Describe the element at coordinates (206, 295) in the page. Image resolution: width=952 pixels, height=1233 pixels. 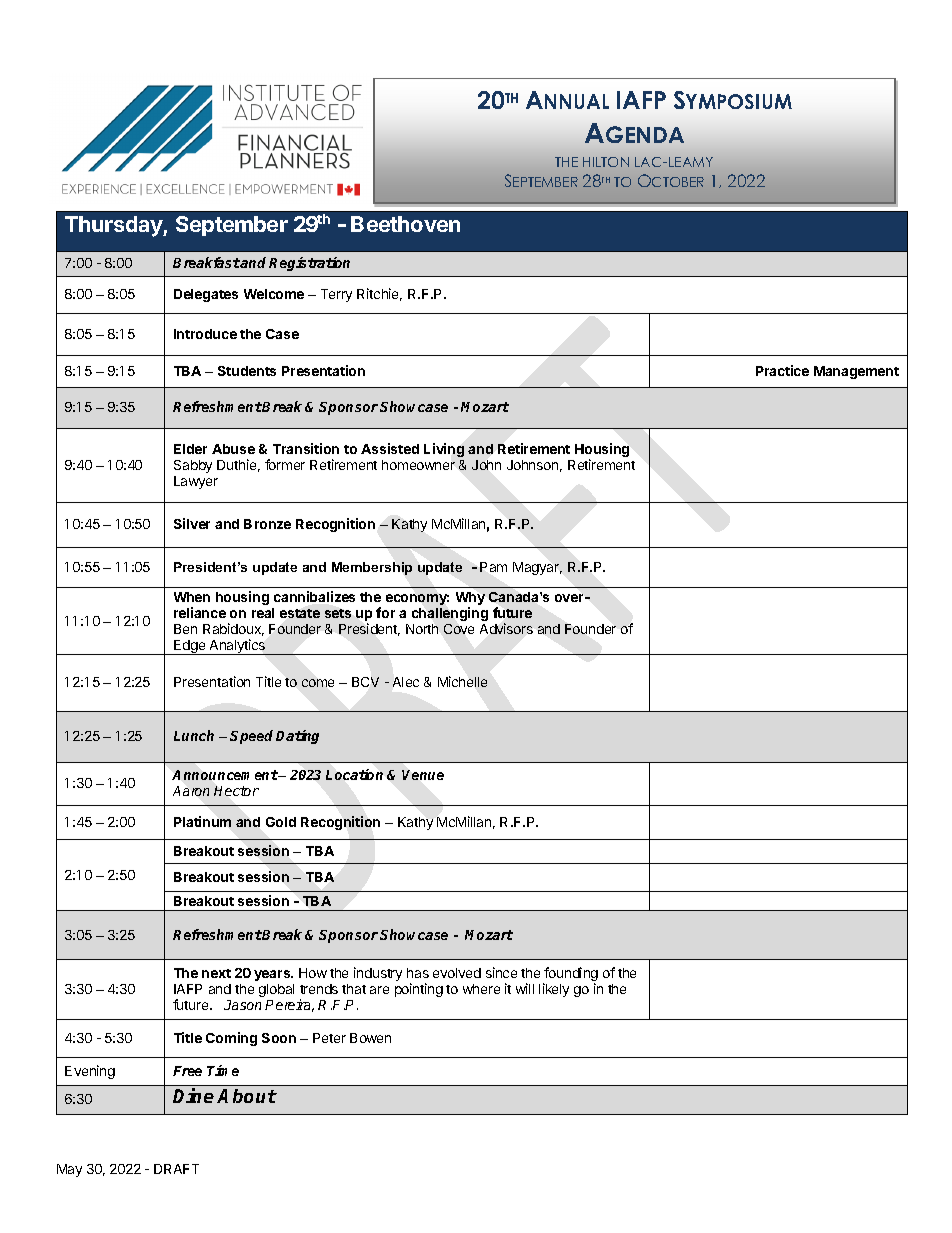
I see `Delegates` at that location.
